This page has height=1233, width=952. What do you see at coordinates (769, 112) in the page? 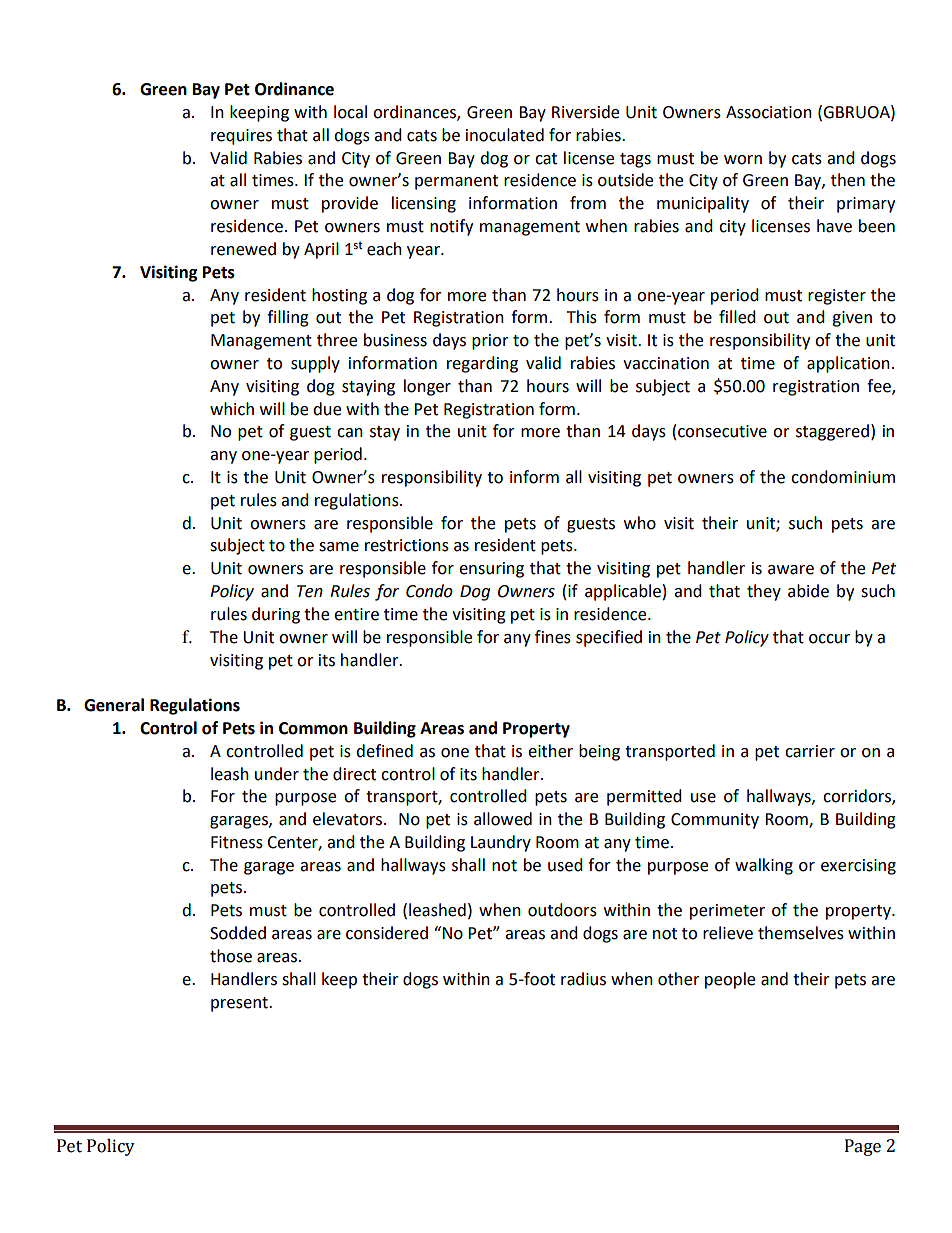
I see `Association` at bounding box center [769, 112].
